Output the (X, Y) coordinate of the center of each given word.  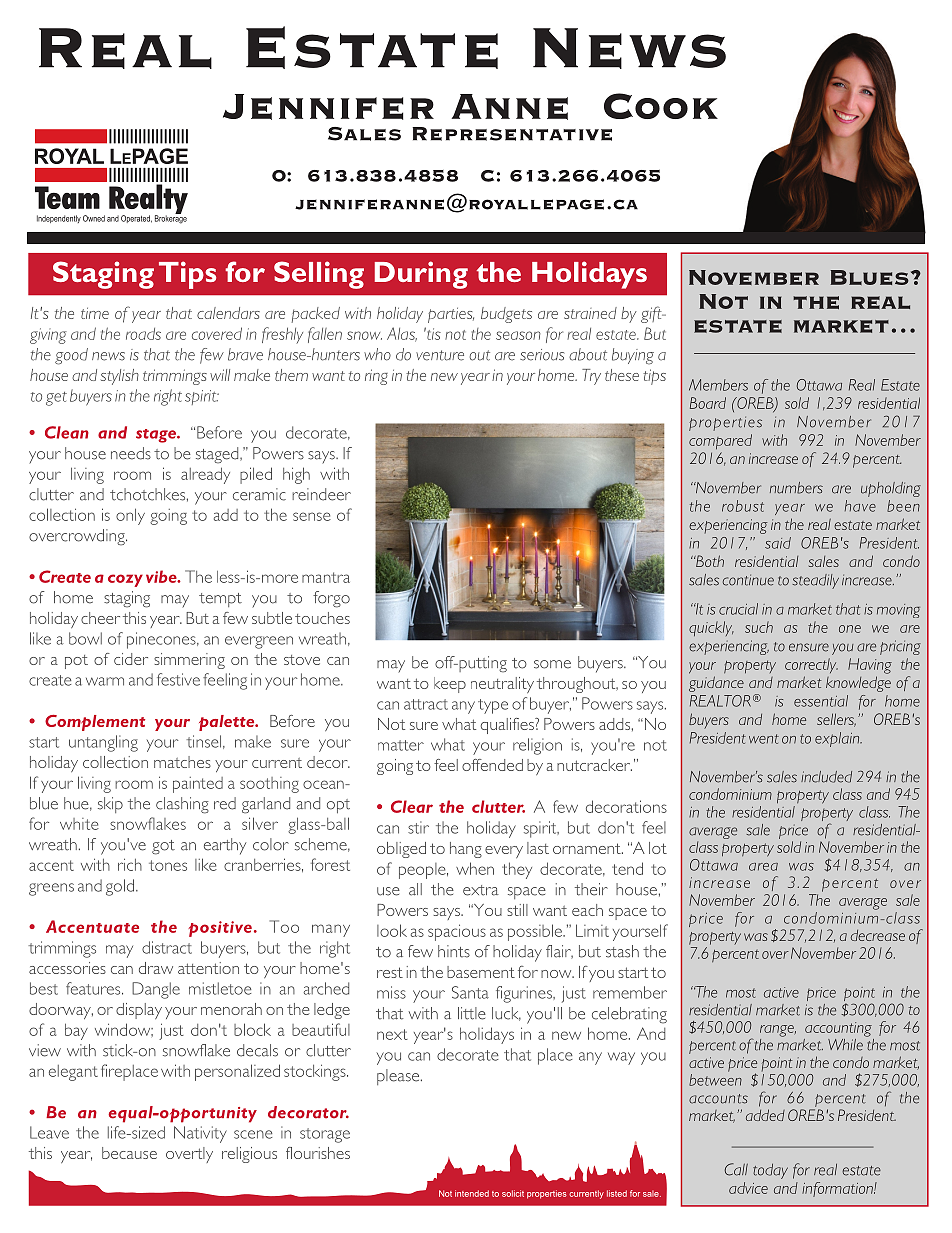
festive (178, 679)
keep (450, 685)
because (129, 1153)
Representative (512, 134)
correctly (811, 665)
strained (590, 313)
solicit (513, 1193)
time (95, 313)
